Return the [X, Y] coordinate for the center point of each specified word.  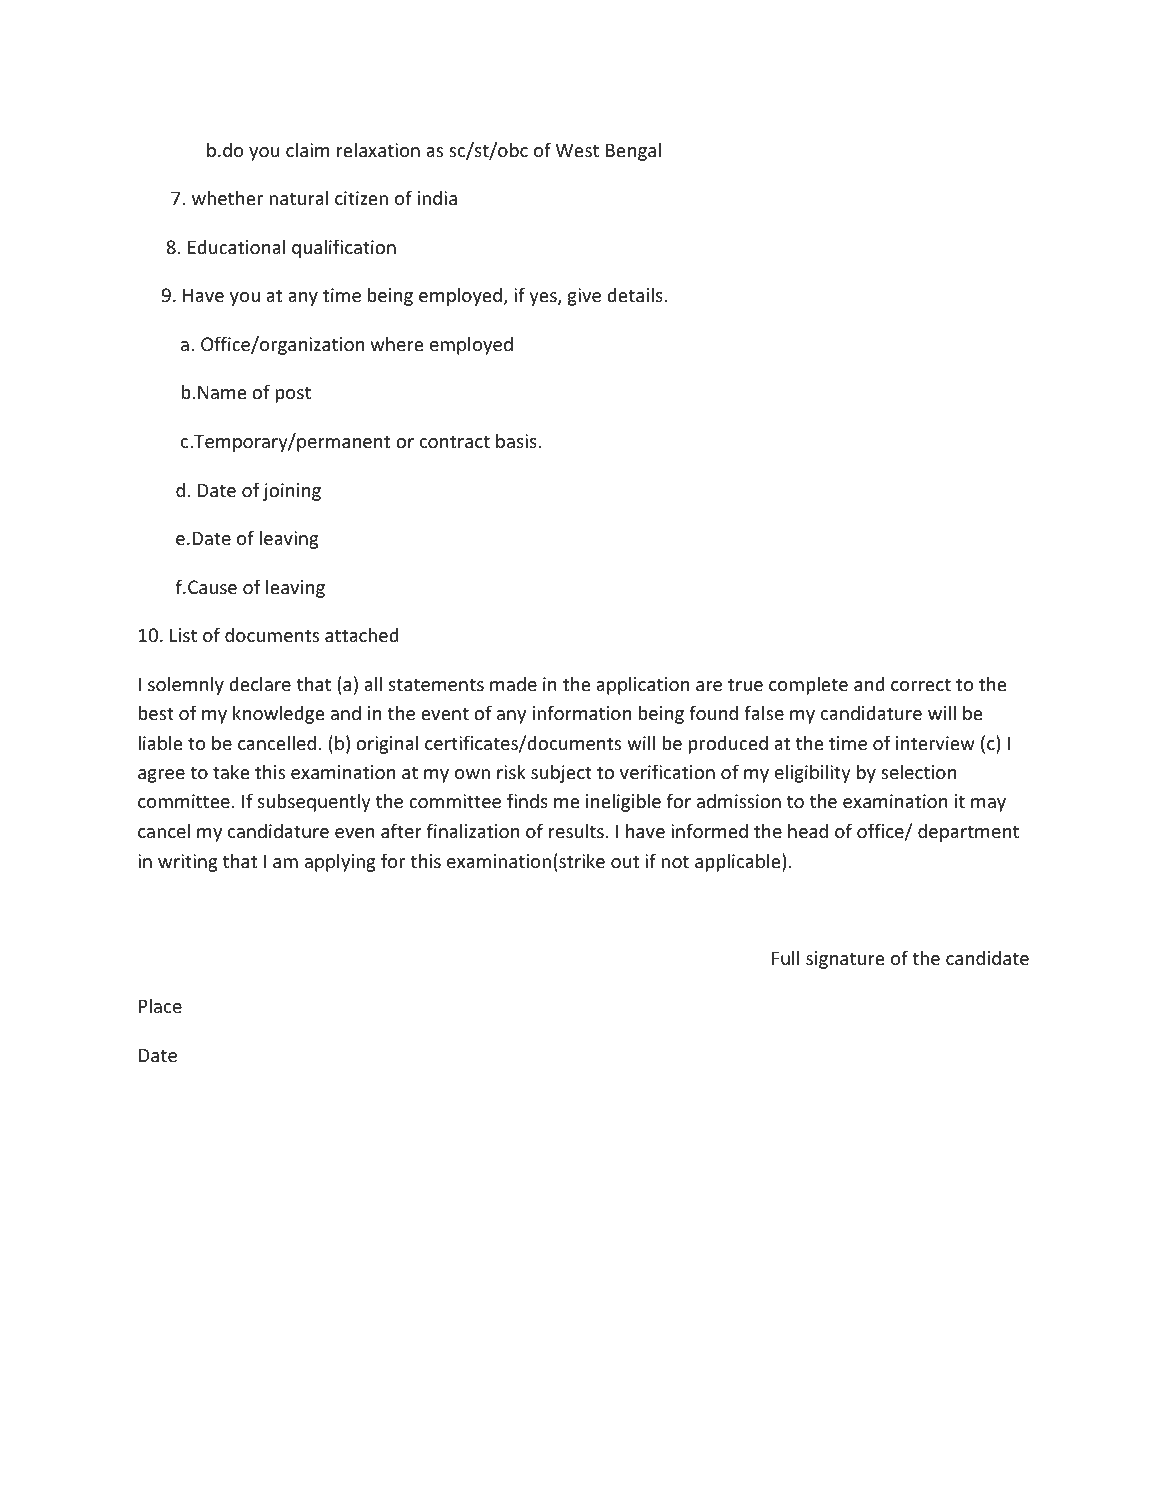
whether [227, 197]
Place [160, 1005]
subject [561, 773]
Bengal [633, 151]
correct [921, 684]
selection [918, 771]
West [577, 150]
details [635, 294]
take [231, 771]
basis [516, 440]
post [293, 394]
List [183, 635]
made [513, 683]
